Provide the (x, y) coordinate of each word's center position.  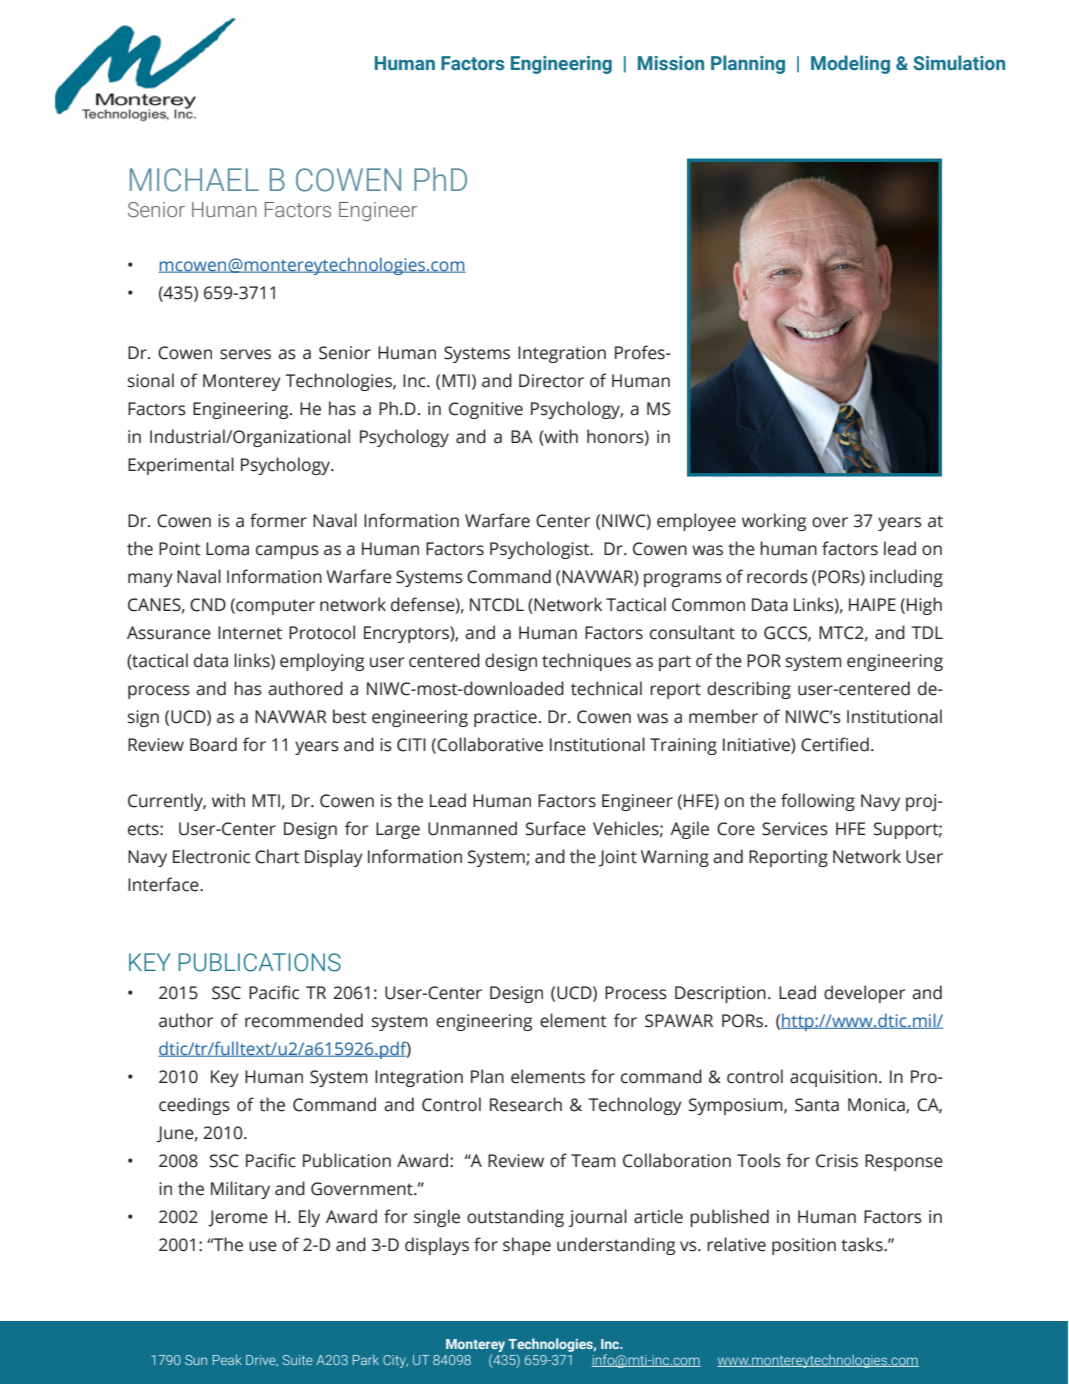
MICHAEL (194, 180)
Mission (671, 63)
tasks (863, 1244)
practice (505, 718)
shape (527, 1246)
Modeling (850, 64)
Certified (835, 744)
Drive (262, 1361)
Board (213, 744)
